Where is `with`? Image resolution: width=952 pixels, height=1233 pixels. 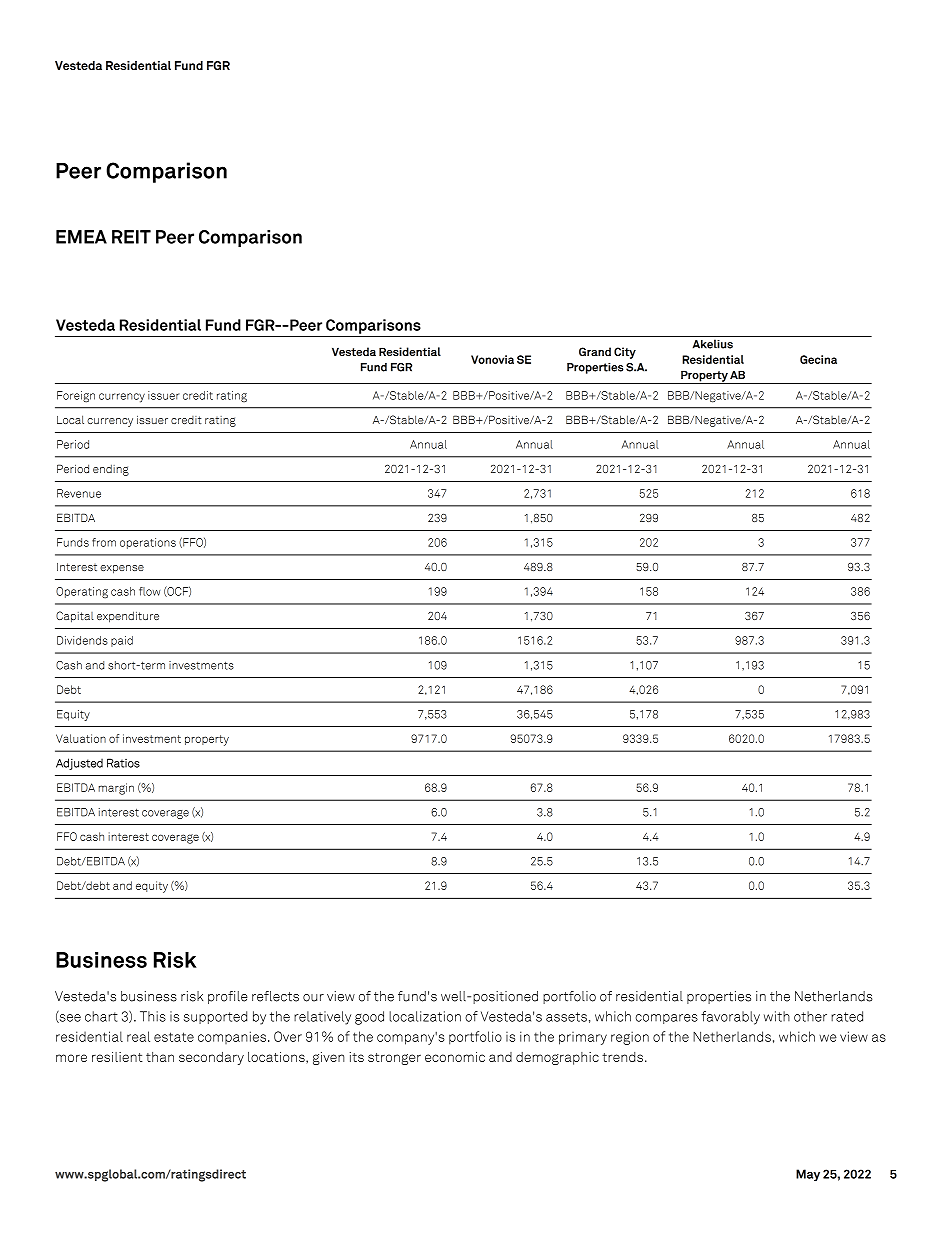 with is located at coordinates (777, 1016).
